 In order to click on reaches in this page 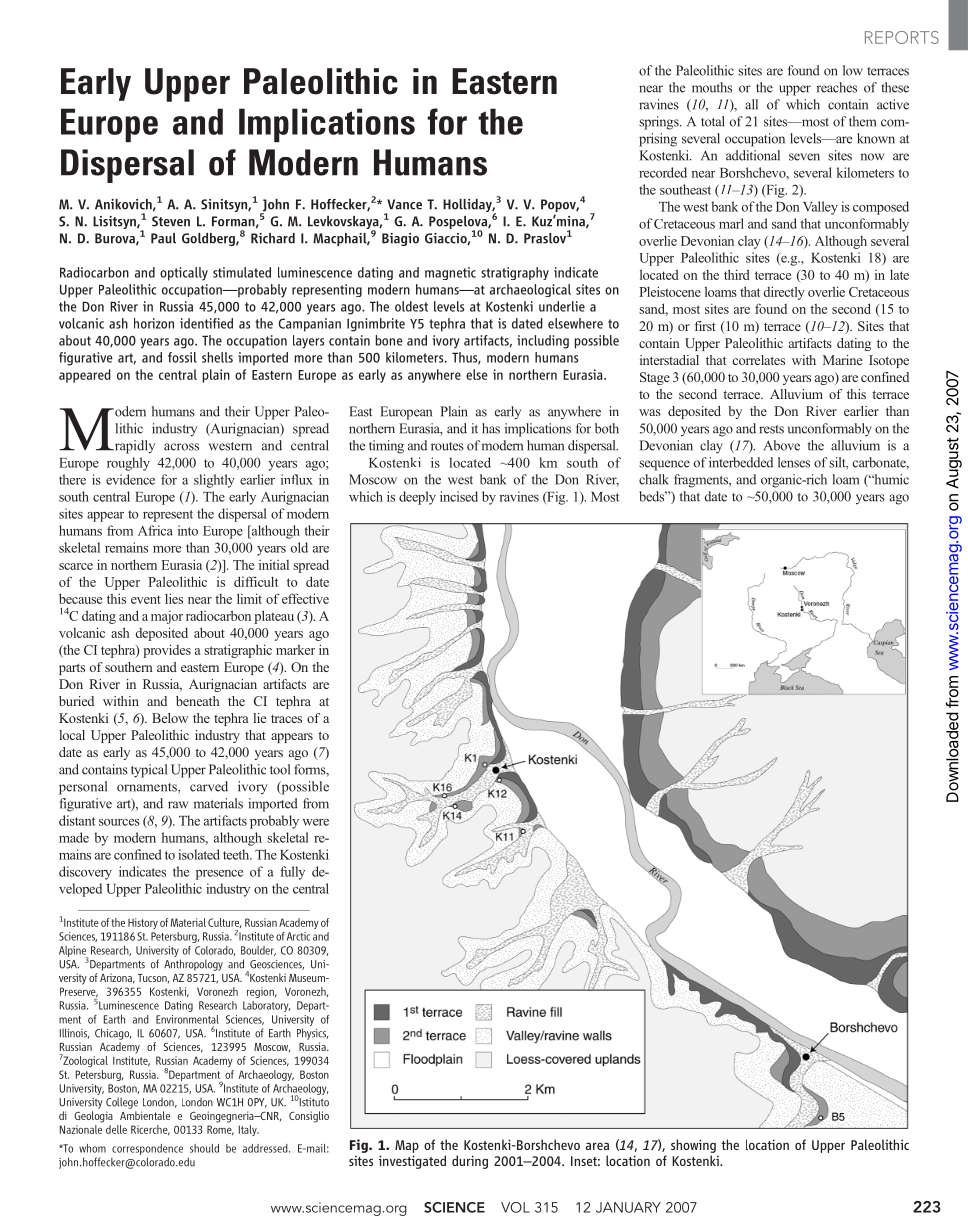, I will do `click(837, 87)`.
